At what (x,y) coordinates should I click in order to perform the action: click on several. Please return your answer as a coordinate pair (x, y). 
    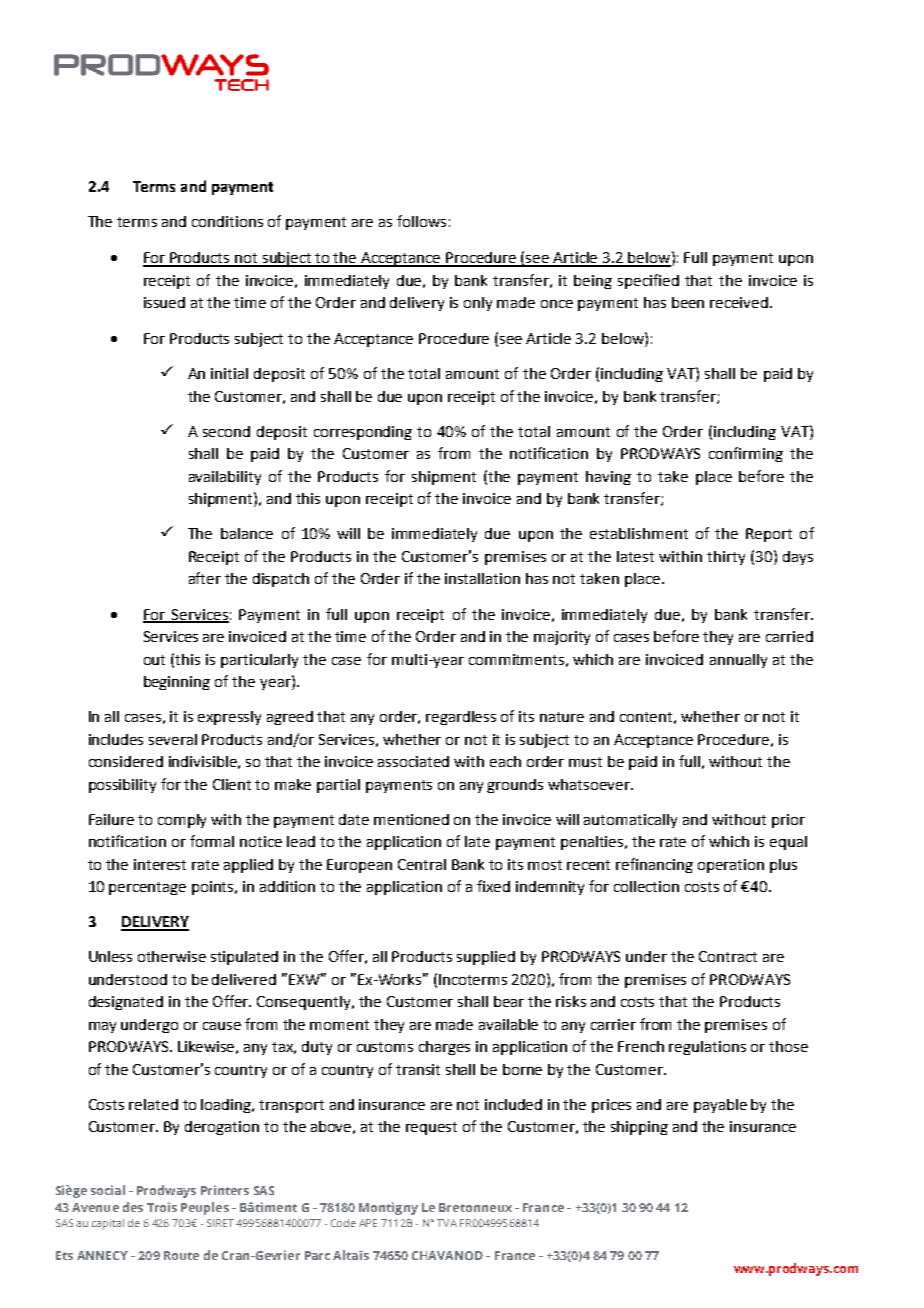
    Looking at the image, I should click on (173, 739).
